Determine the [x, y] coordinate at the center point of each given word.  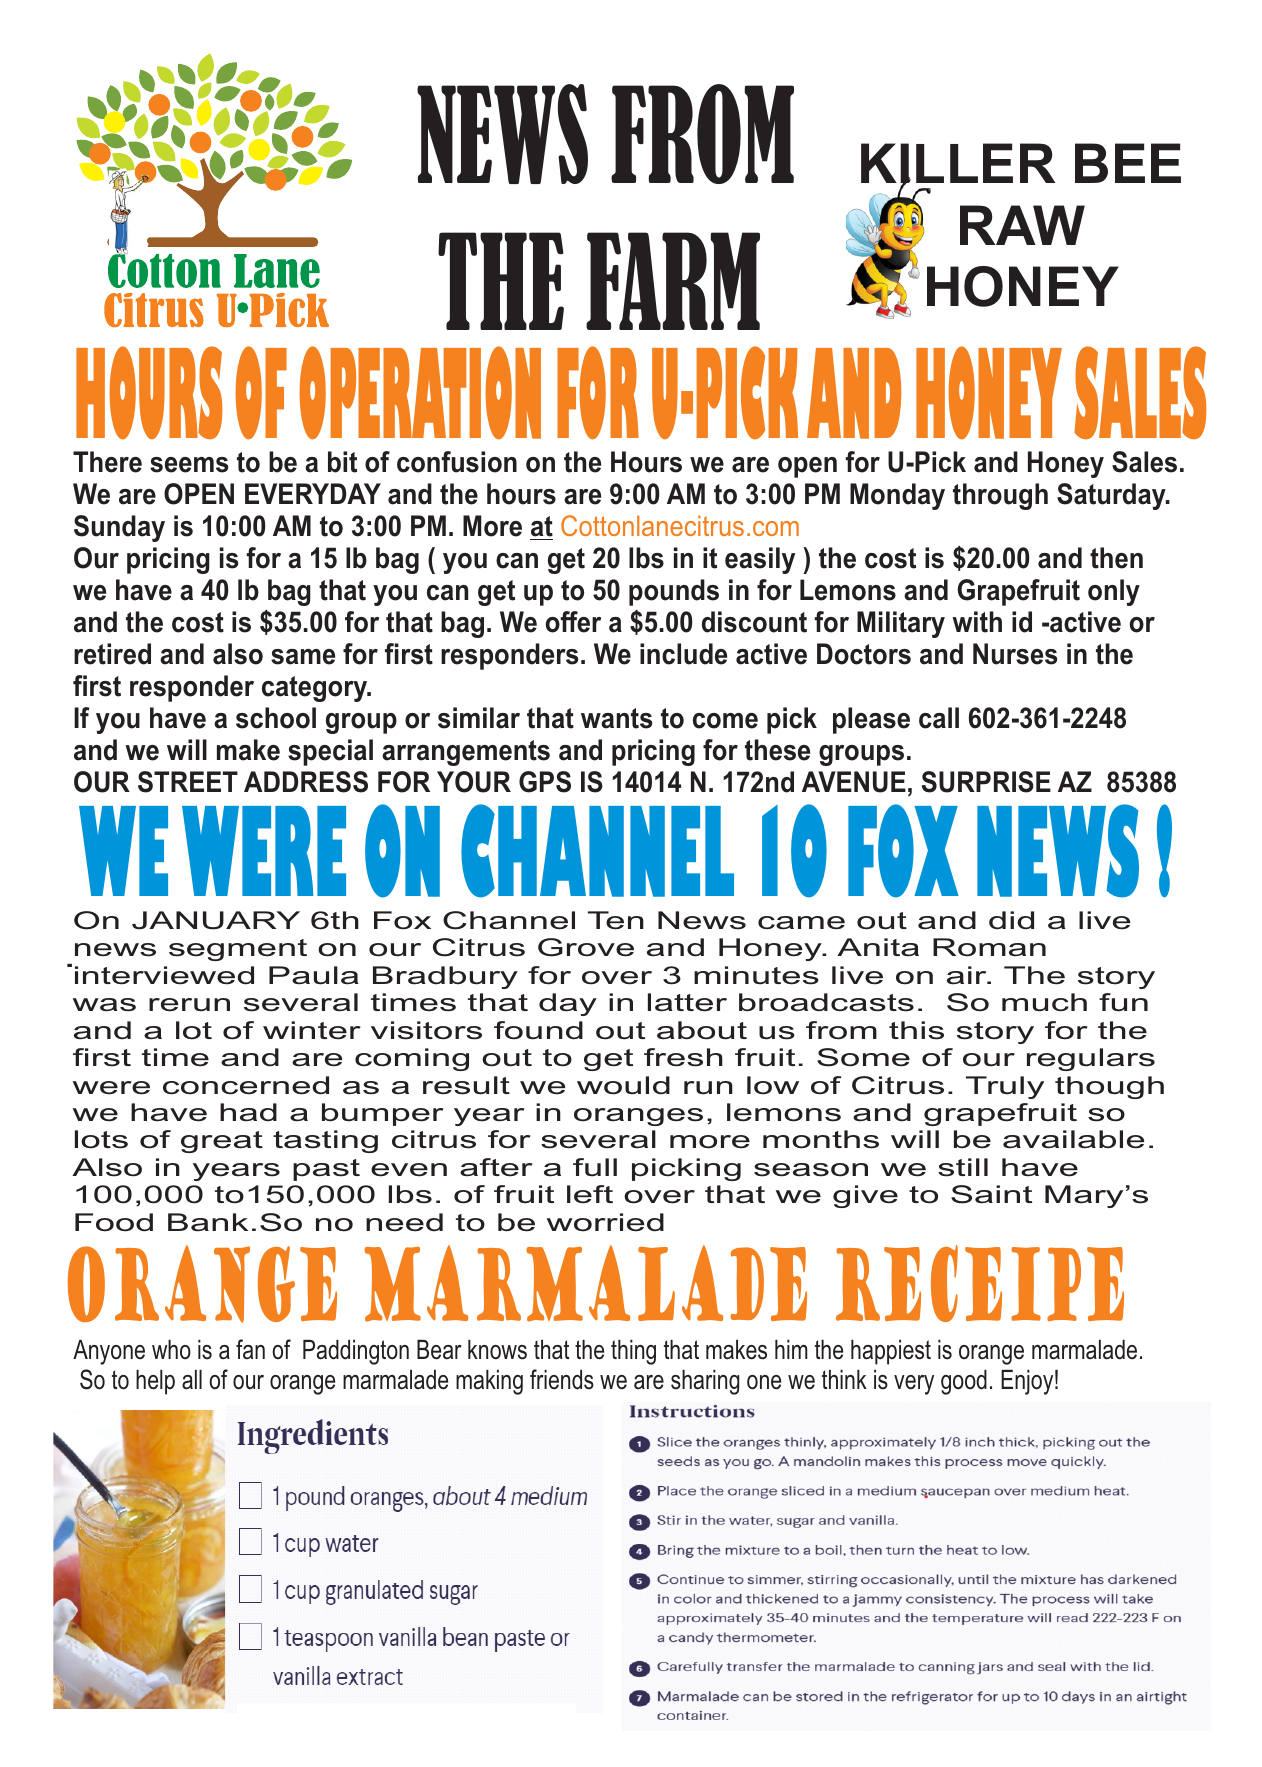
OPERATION [420, 393]
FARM [673, 281]
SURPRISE [986, 782]
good [964, 1382]
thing [633, 1352]
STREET [188, 782]
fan [250, 1349]
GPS [545, 782]
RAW [1022, 225]
